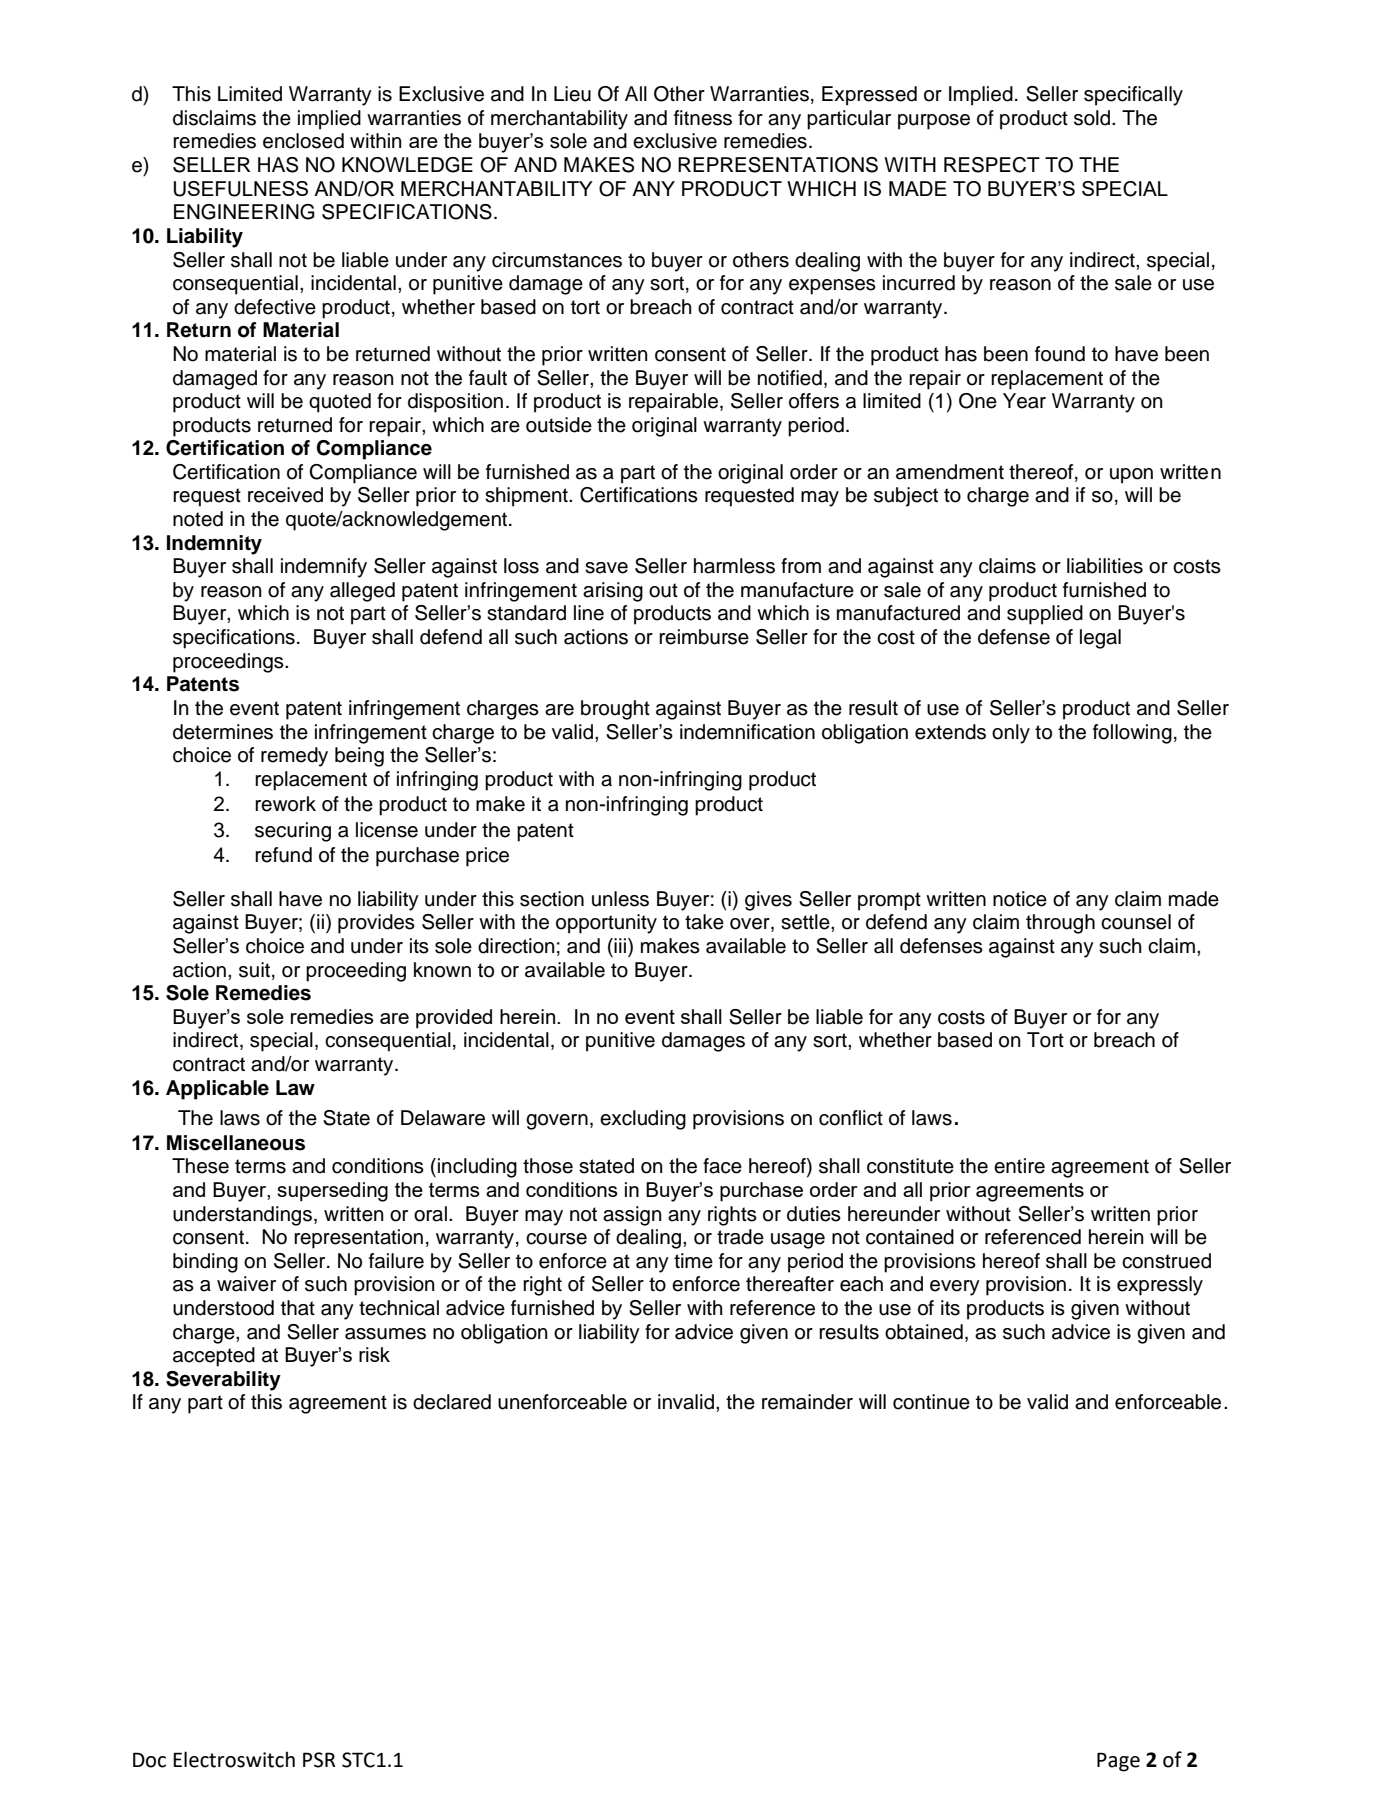 This image has width=1395, height=1806. I want to click on Miscellaneous, so click(236, 1143).
